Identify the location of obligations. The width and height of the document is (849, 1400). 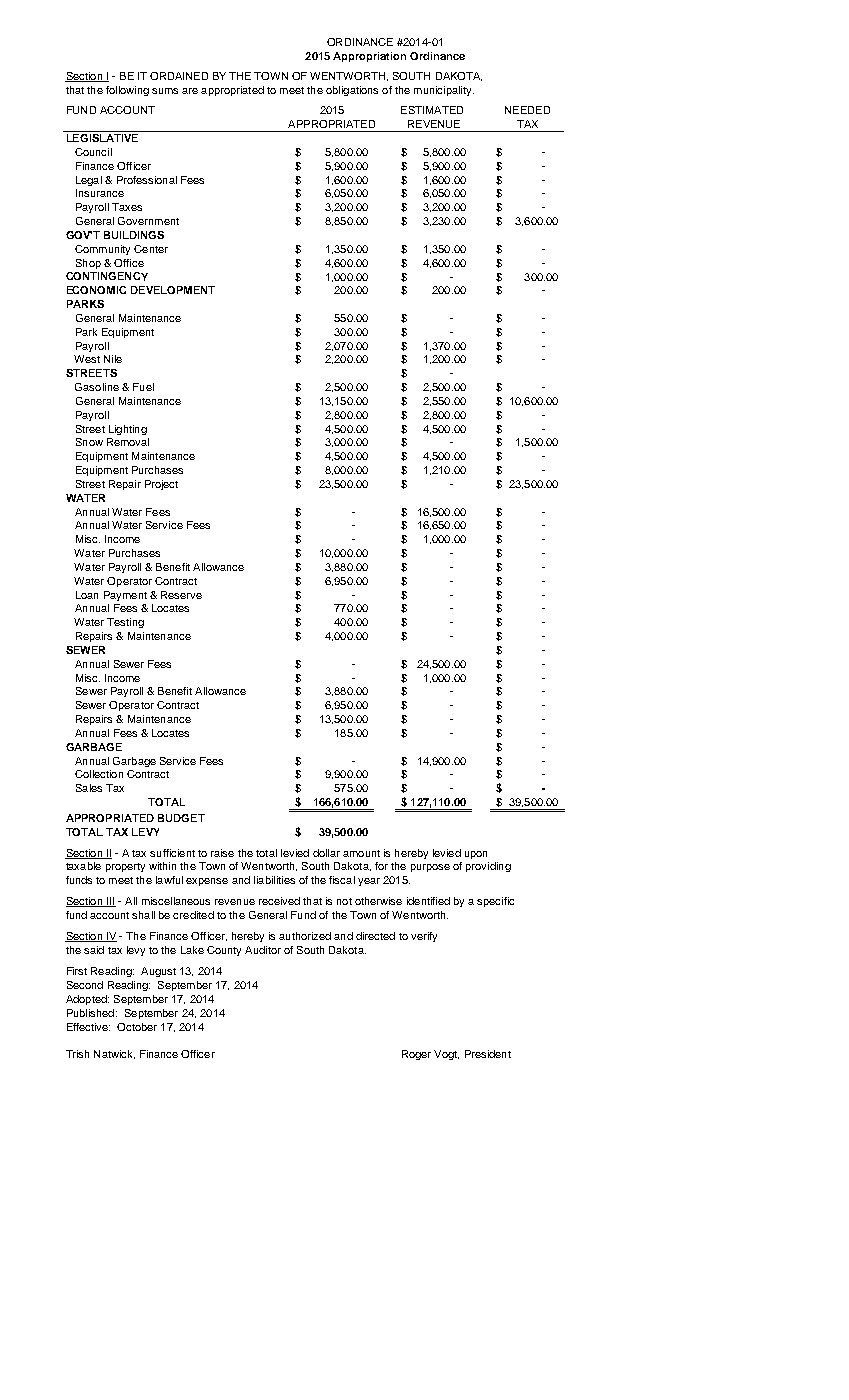
(352, 91).
